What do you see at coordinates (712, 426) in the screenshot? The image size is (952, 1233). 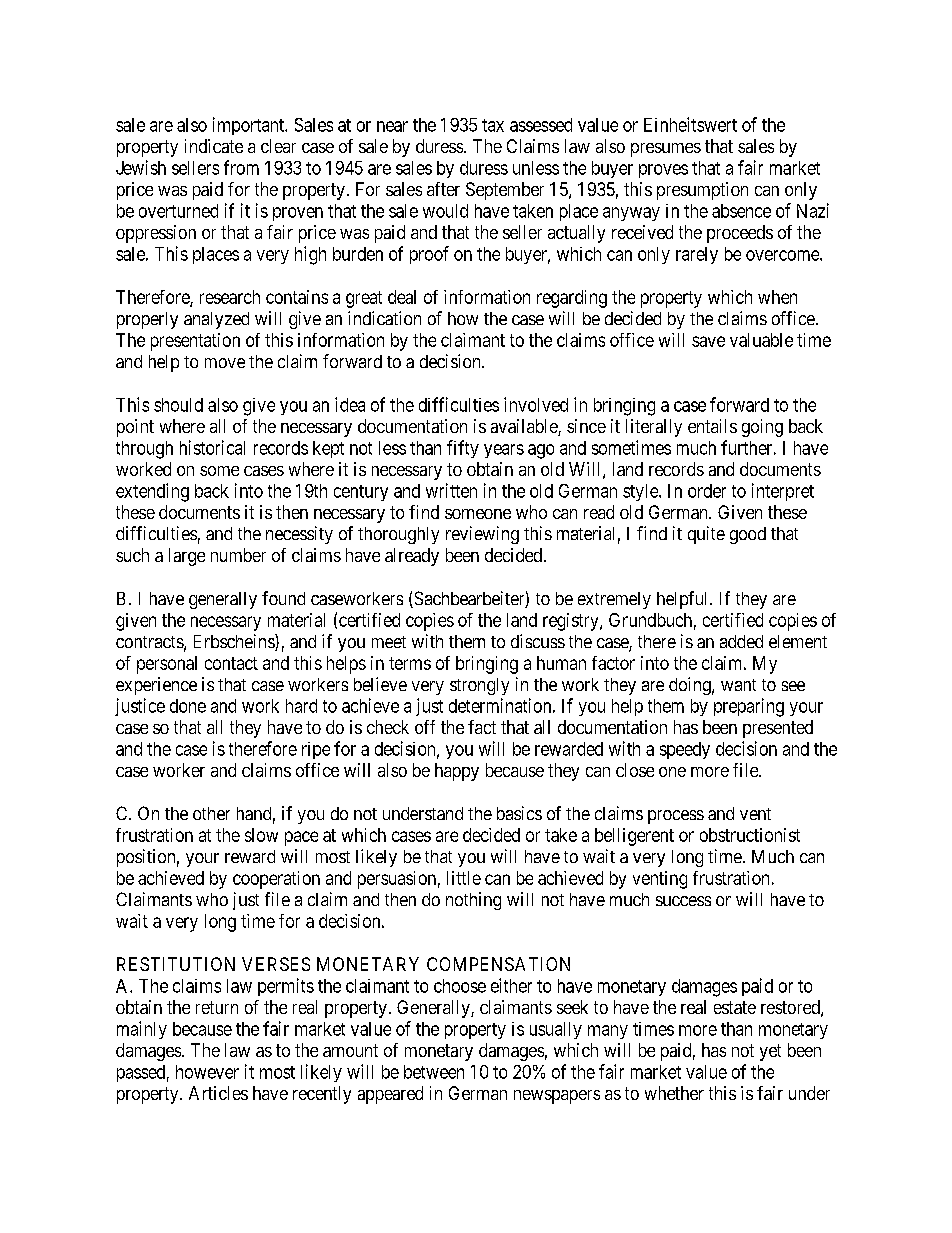 I see `entails` at bounding box center [712, 426].
